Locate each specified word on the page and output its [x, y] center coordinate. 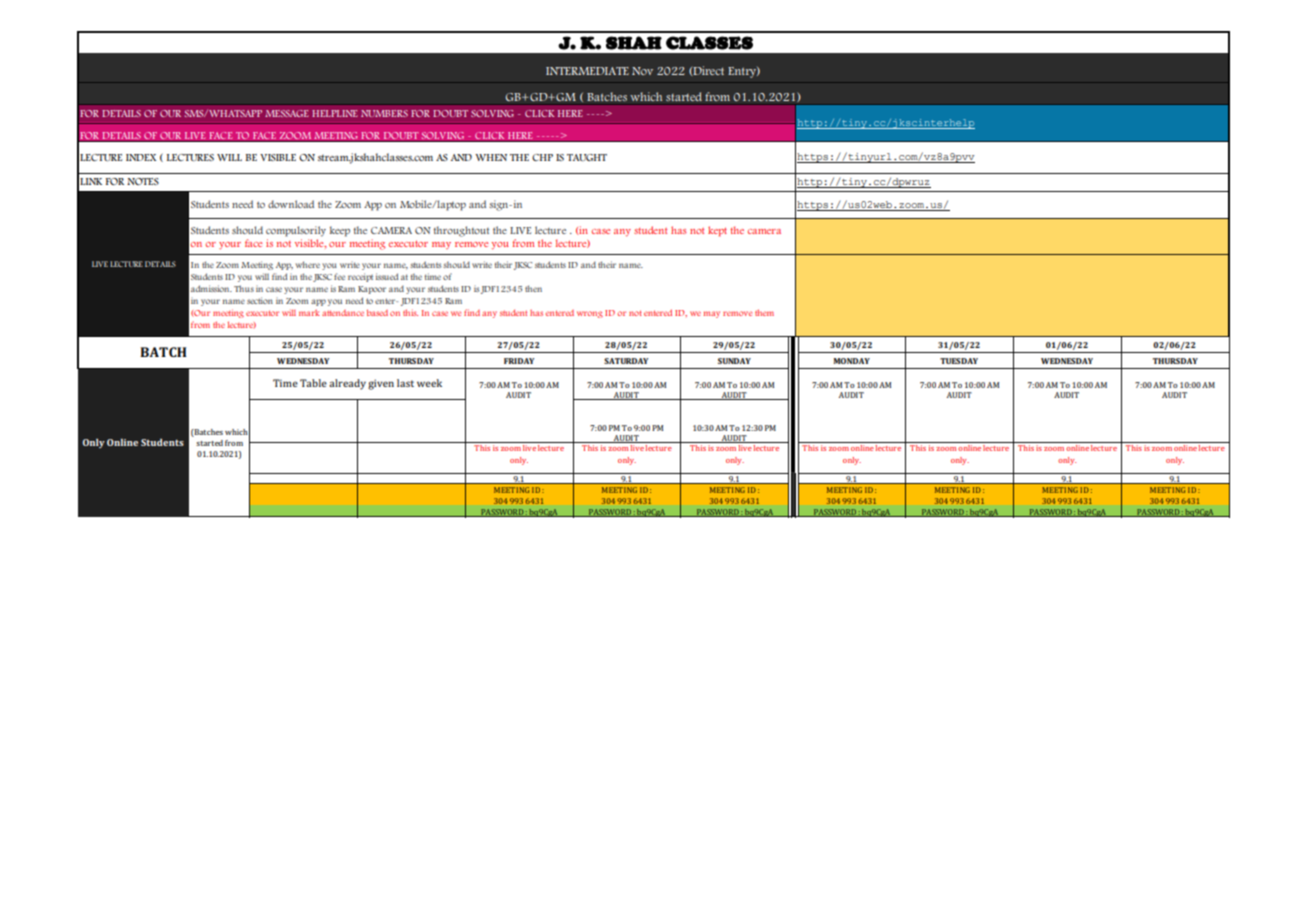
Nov [642, 71]
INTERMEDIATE [587, 71]
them [764, 312]
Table [313, 383]
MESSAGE [287, 113]
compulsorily [296, 231]
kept [717, 231]
